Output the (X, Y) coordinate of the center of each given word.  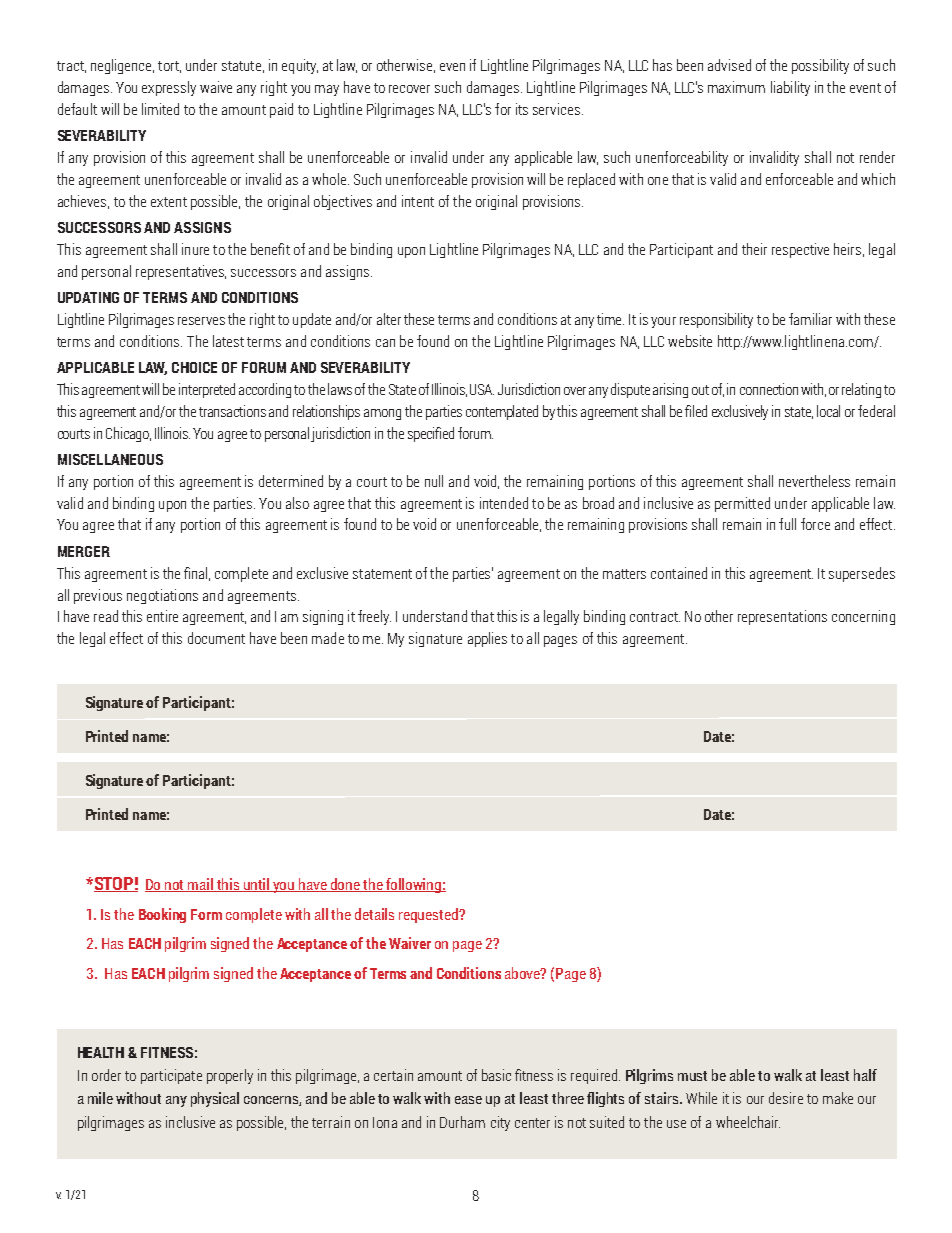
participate (171, 1076)
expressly (169, 88)
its (522, 109)
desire (786, 1098)
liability (790, 88)
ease (468, 1100)
